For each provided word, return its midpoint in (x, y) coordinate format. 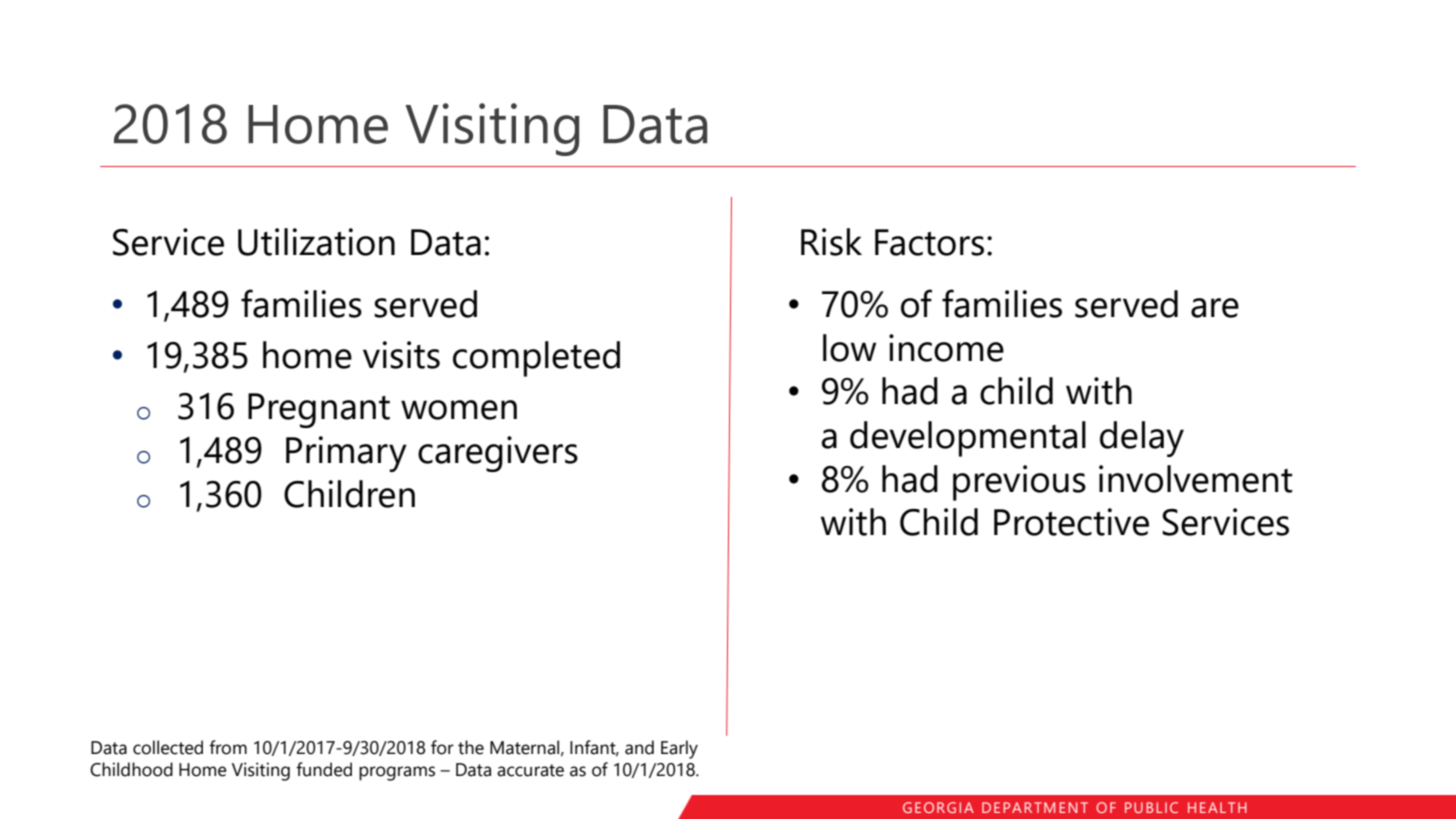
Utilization (316, 242)
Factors (929, 242)
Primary (346, 454)
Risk (831, 242)
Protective (1071, 522)
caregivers (498, 454)
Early (679, 749)
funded (324, 769)
